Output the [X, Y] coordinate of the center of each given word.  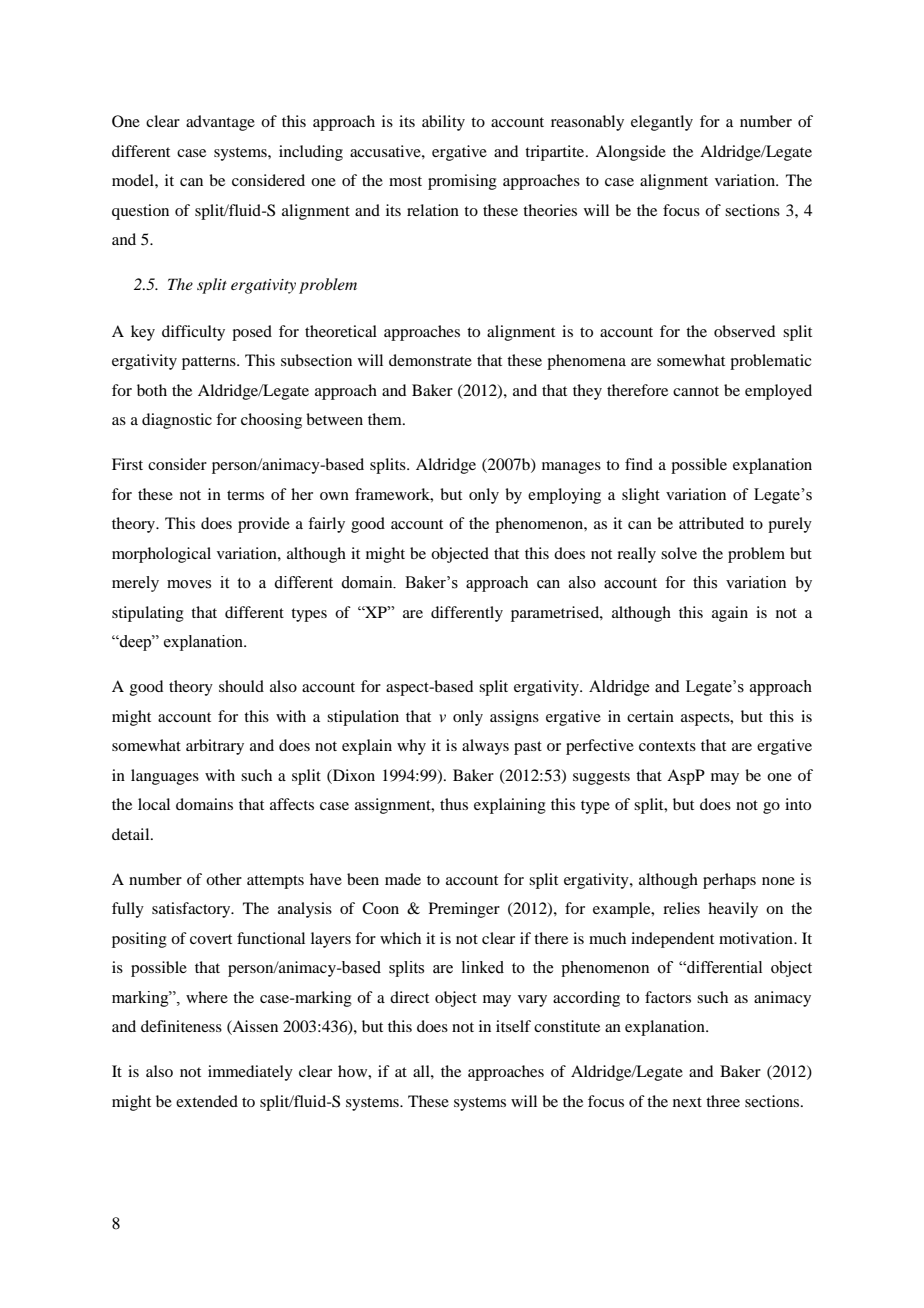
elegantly [662, 123]
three [723, 1101]
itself [513, 1026]
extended [207, 1101]
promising [462, 182]
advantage [220, 123]
